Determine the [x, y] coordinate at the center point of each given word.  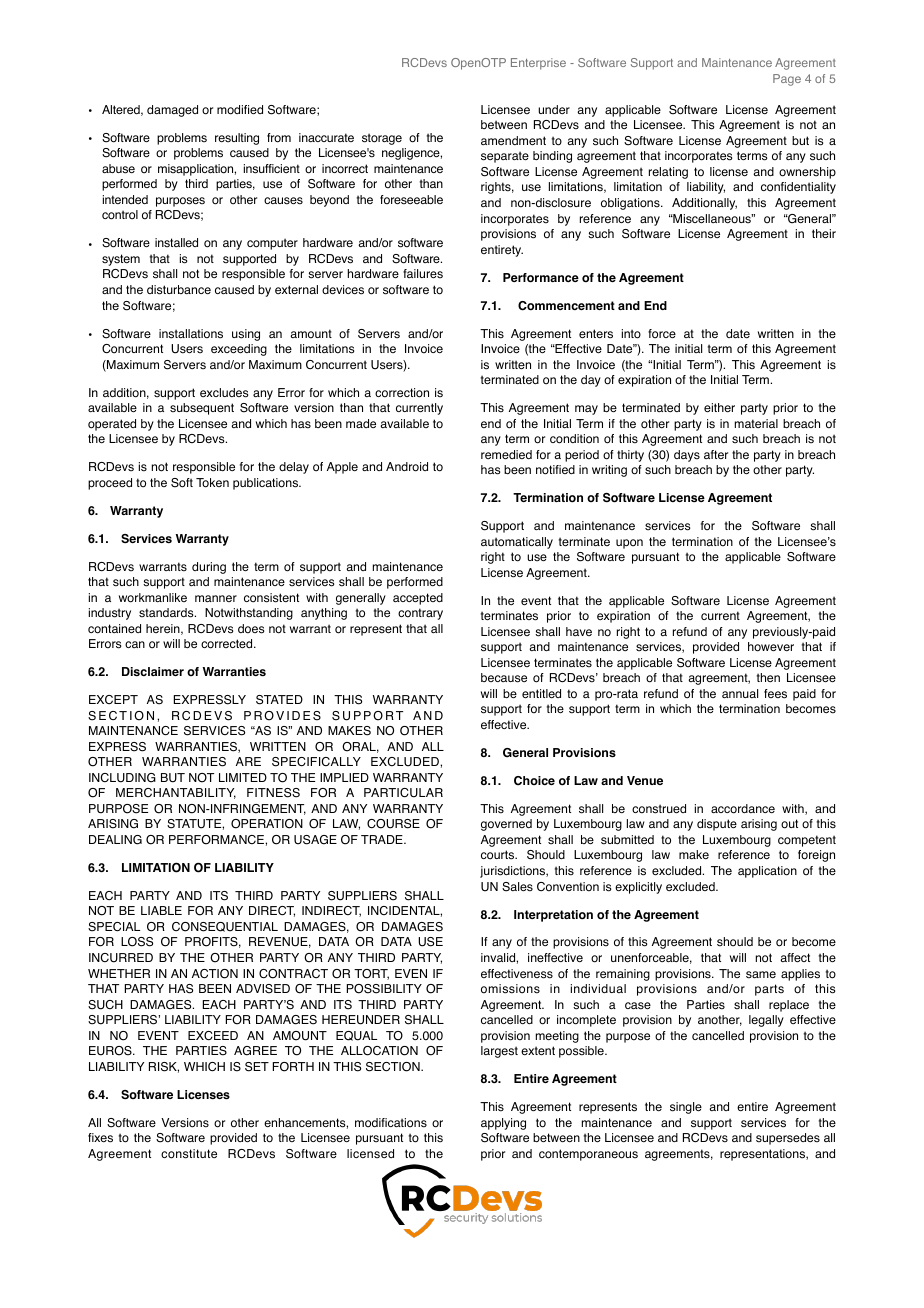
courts [499, 855]
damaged [172, 111]
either [719, 407]
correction [402, 393]
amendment [513, 140]
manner [216, 598]
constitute [189, 1154]
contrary [420, 614]
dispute [717, 825]
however [771, 647]
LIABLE [161, 910]
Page [787, 80]
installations [191, 334]
